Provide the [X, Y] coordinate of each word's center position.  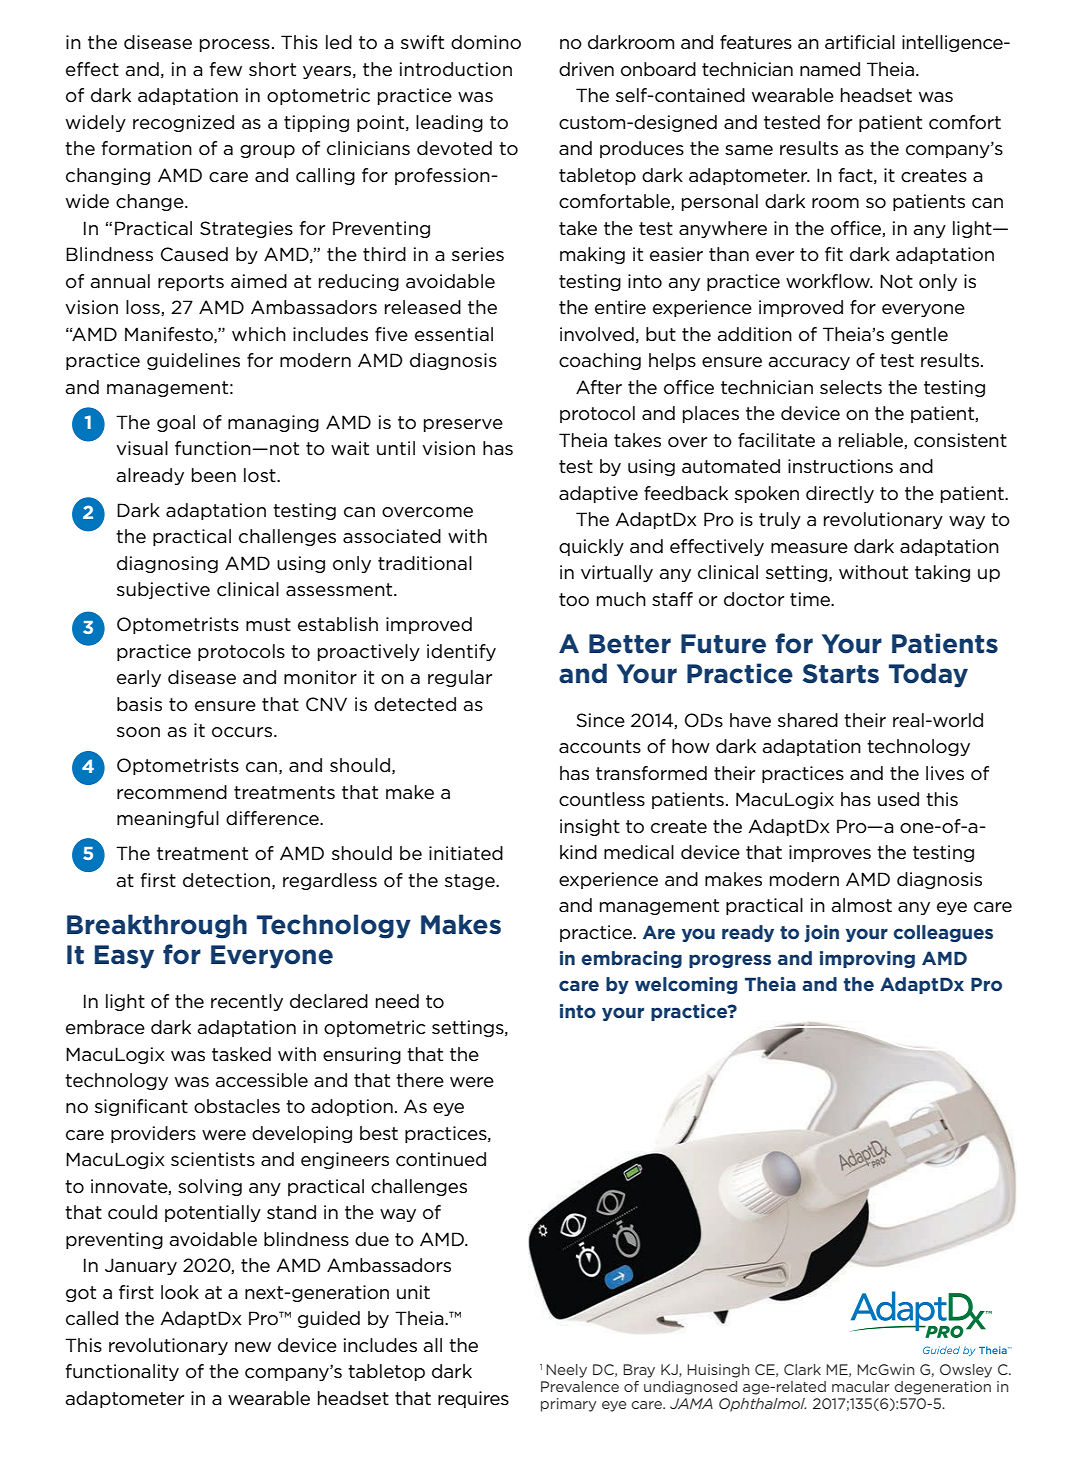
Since [601, 720]
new [253, 1347]
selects [851, 387]
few [225, 69]
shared [808, 720]
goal [176, 423]
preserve [463, 425]
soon [138, 732]
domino [486, 42]
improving [867, 959]
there [420, 1080]
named [830, 69]
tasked [241, 1054]
